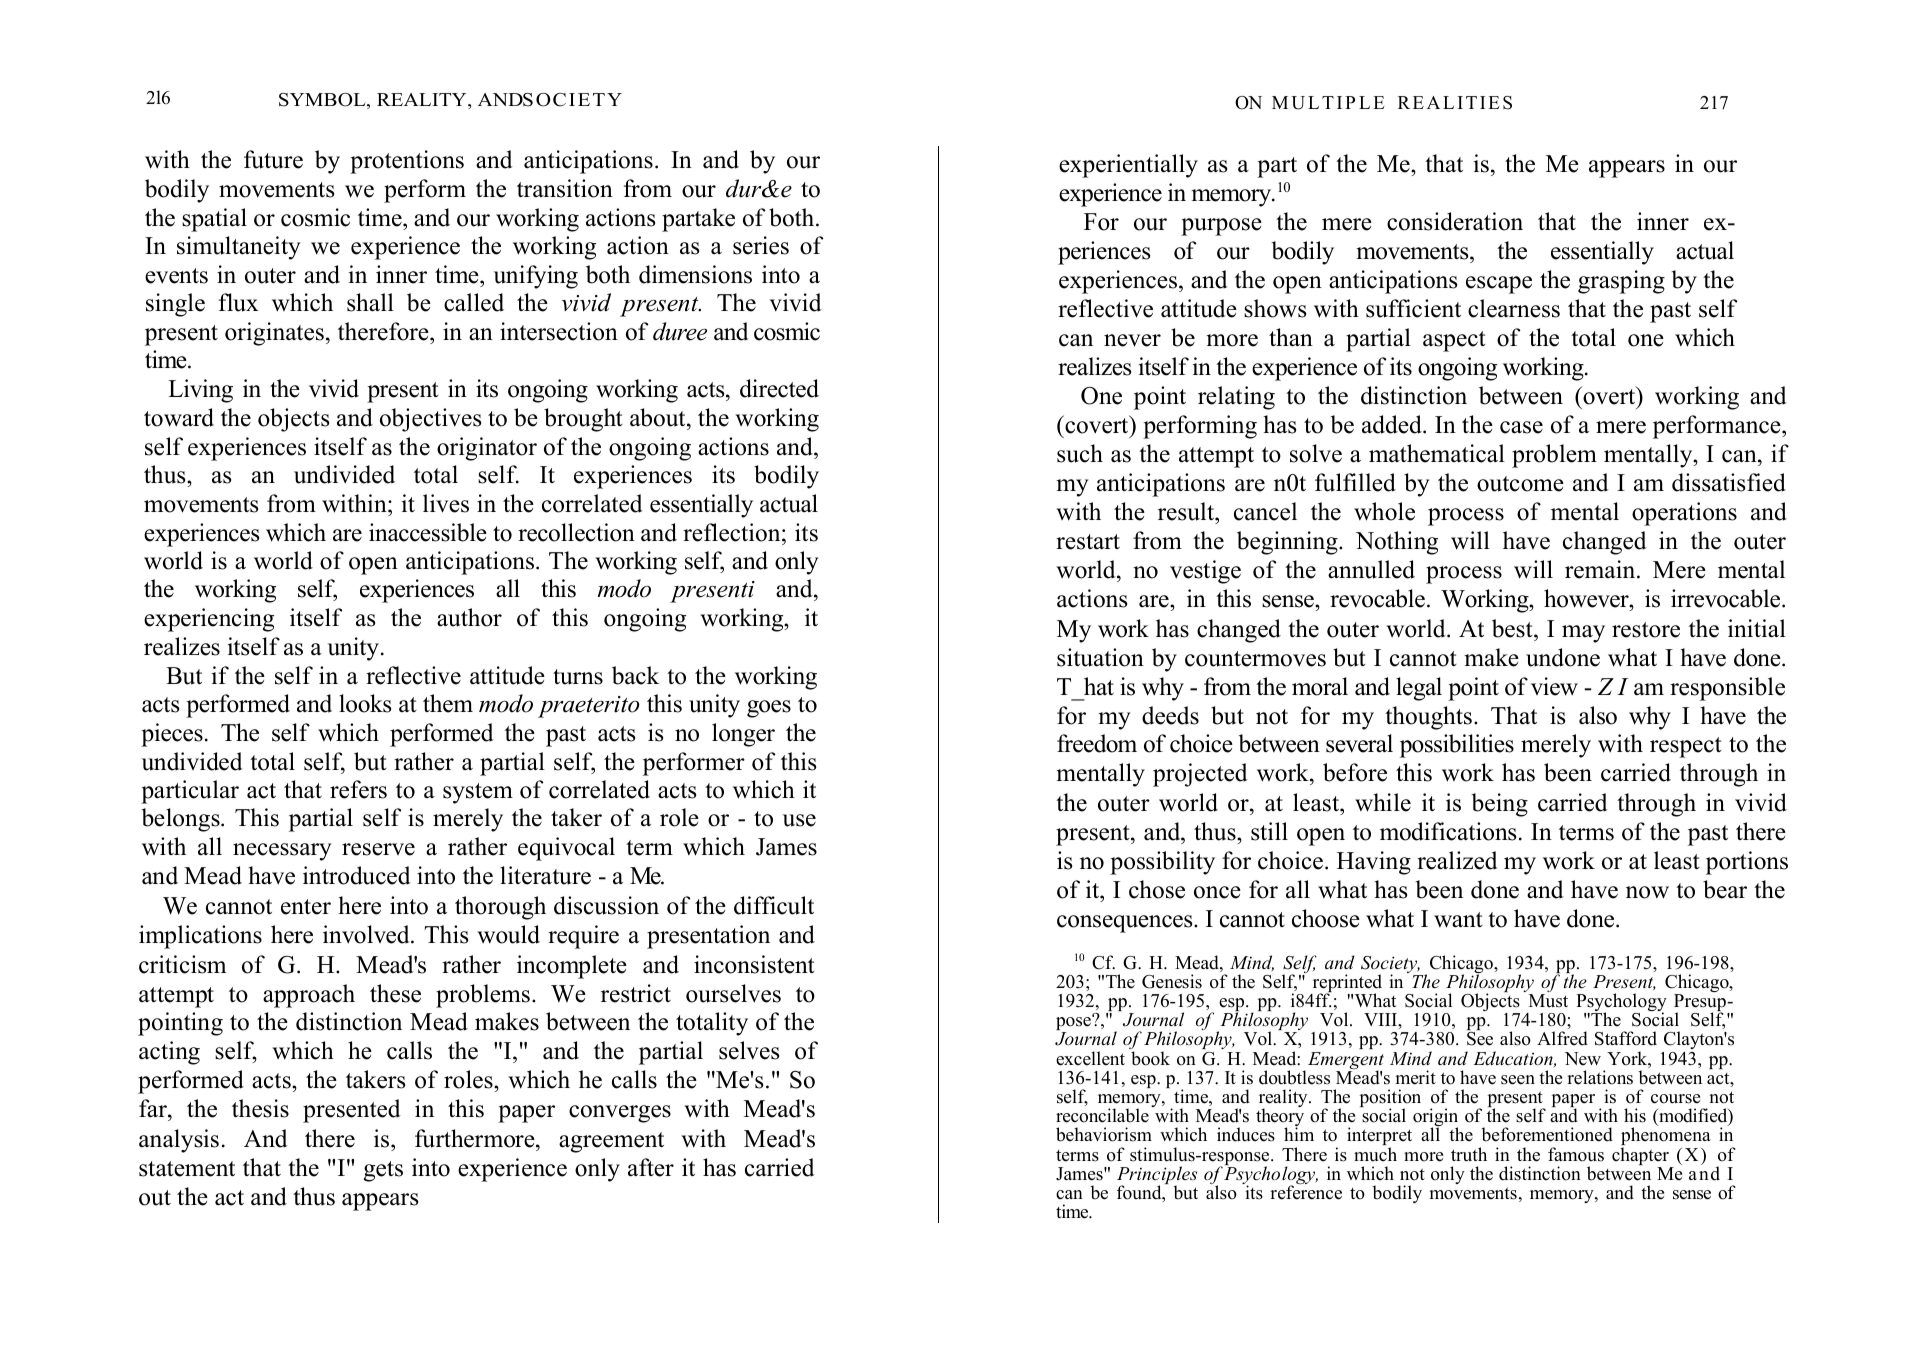 The width and height of the screenshot is (1925, 1360). Describe the element at coordinates (383, 1171) in the screenshot. I see `gets` at that location.
